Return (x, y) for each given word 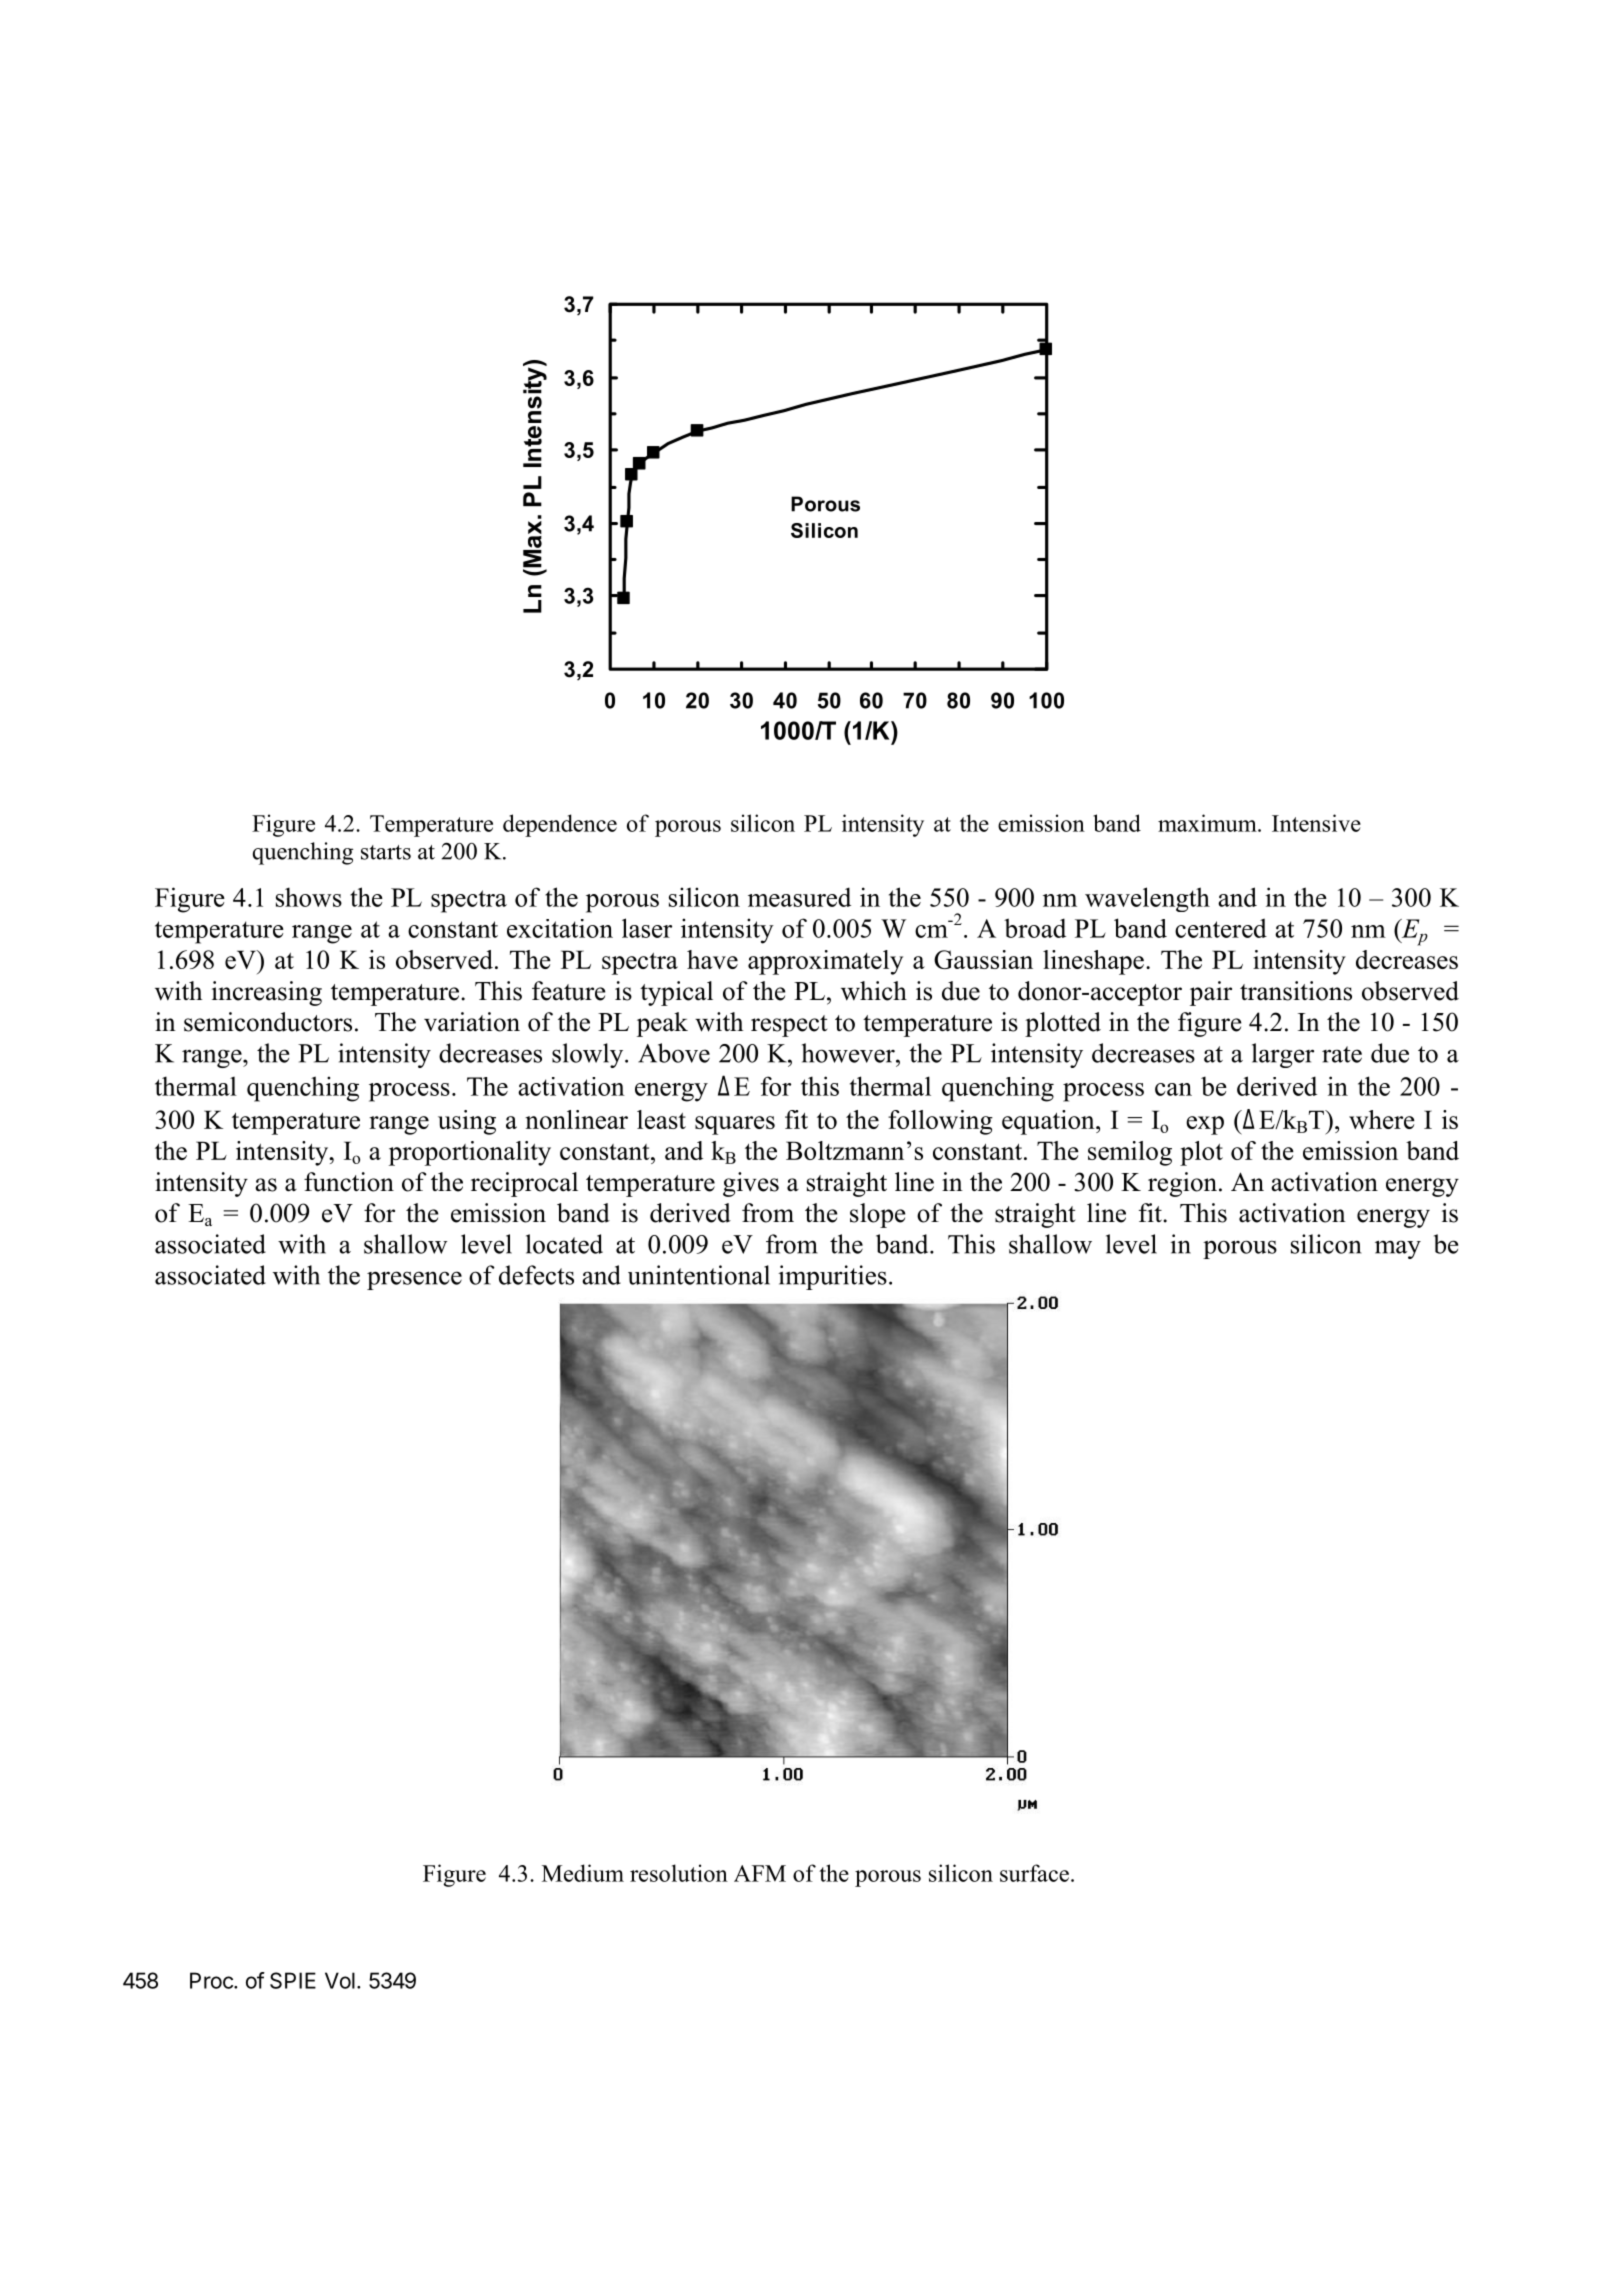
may (1398, 1249)
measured (799, 897)
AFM (760, 1873)
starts (386, 852)
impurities (832, 1277)
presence (414, 1280)
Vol (340, 1980)
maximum (1208, 823)
